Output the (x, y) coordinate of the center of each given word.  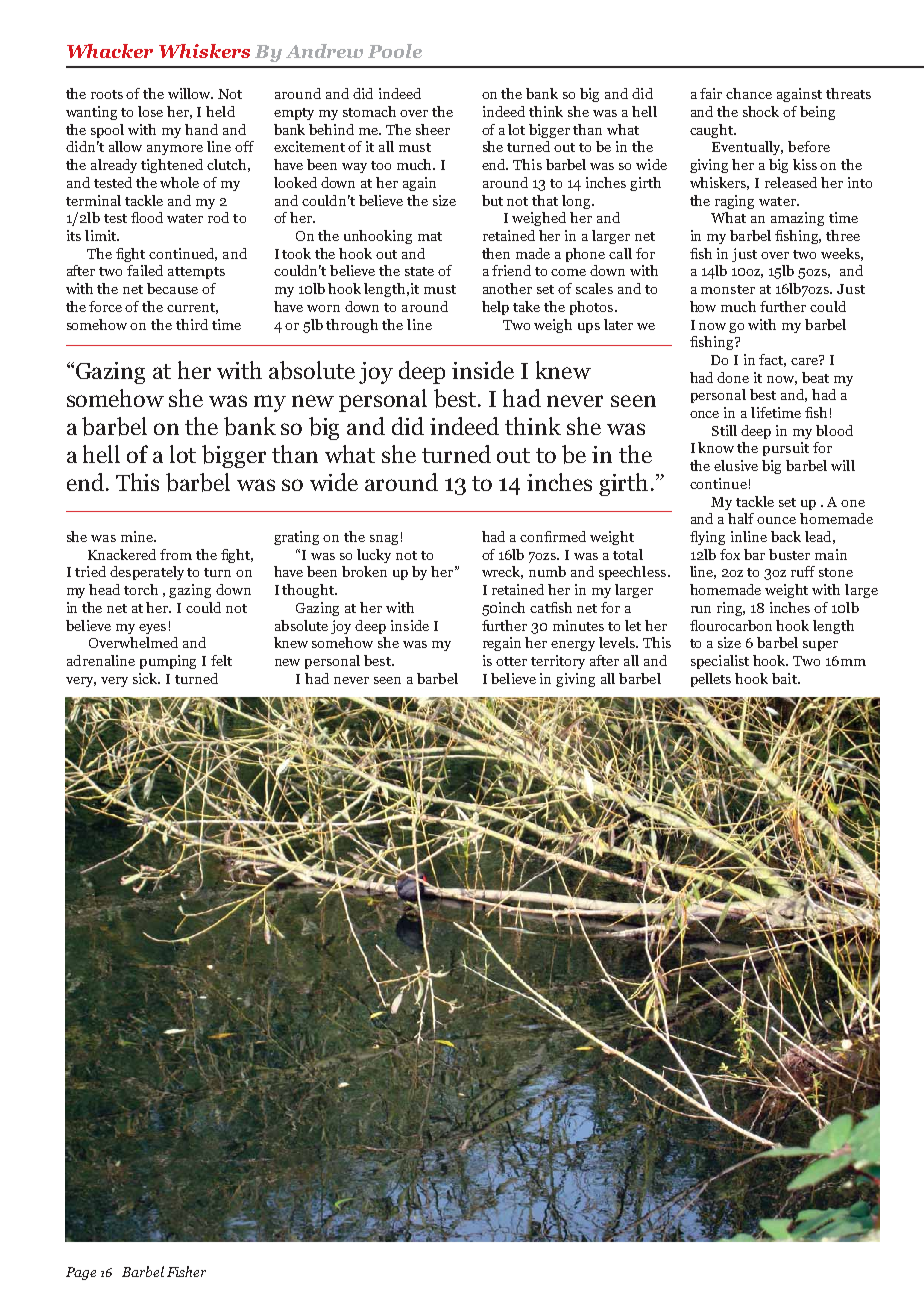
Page (81, 1273)
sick (146, 678)
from (176, 554)
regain (502, 644)
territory (558, 662)
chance (749, 93)
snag (384, 540)
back (786, 536)
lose (150, 111)
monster (728, 289)
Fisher (186, 1271)
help (495, 308)
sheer (433, 129)
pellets (711, 680)
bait (785, 678)
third (192, 324)
